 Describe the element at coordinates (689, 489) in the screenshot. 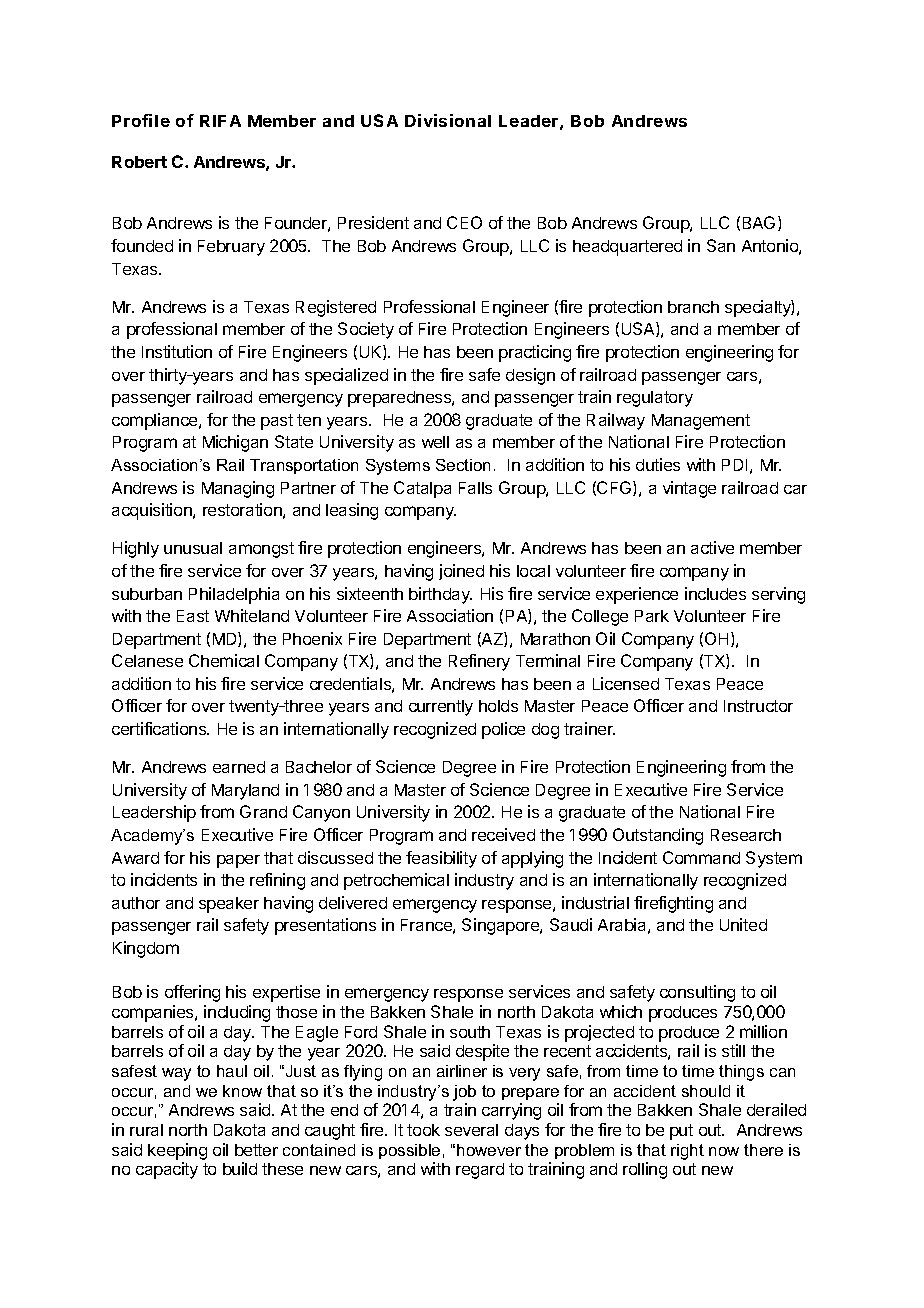

I see `vintage` at that location.
